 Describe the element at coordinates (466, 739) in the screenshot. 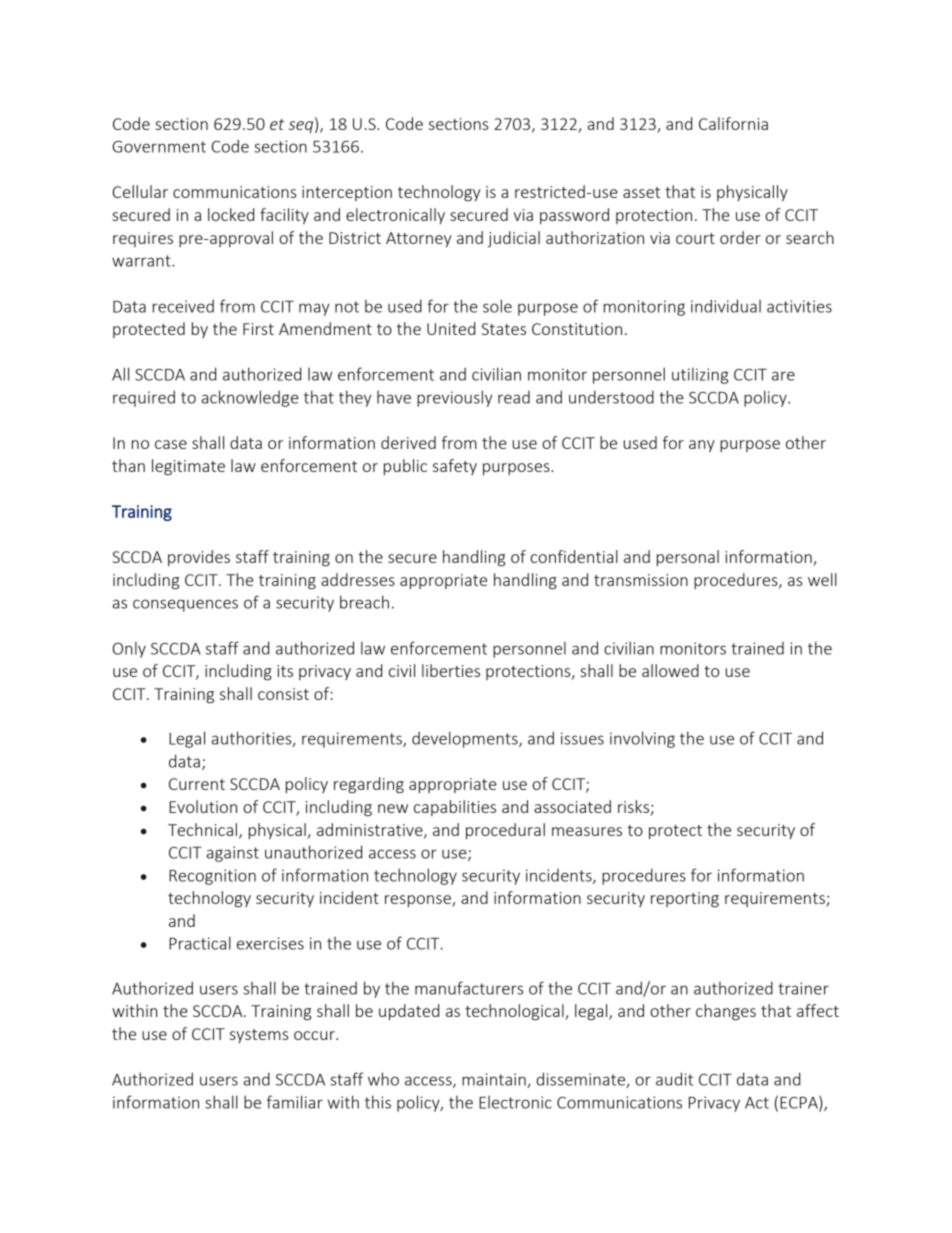

I see `developments` at that location.
